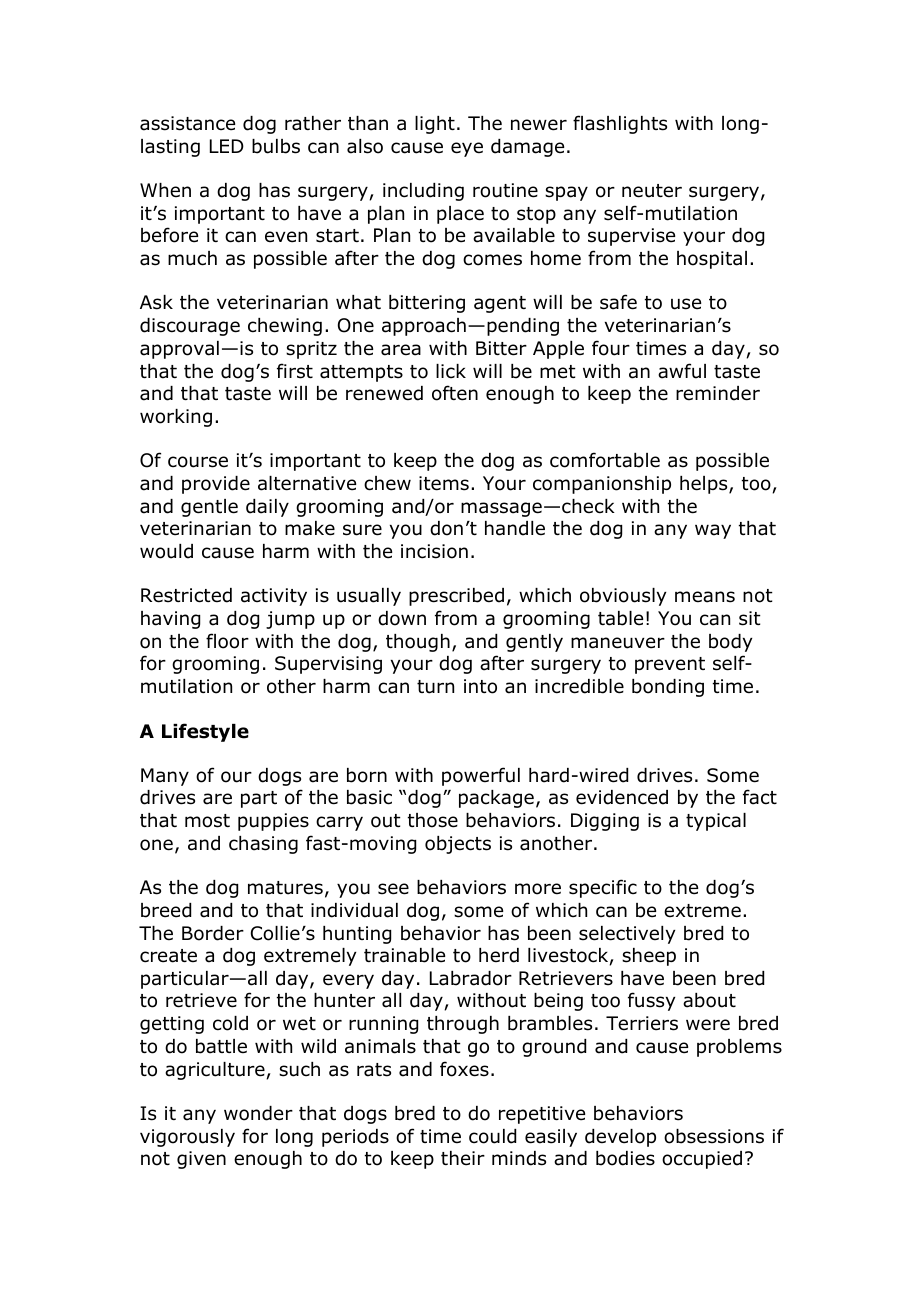 This screenshot has width=924, height=1307. Describe the element at coordinates (276, 146) in the screenshot. I see `bulbs` at that location.
